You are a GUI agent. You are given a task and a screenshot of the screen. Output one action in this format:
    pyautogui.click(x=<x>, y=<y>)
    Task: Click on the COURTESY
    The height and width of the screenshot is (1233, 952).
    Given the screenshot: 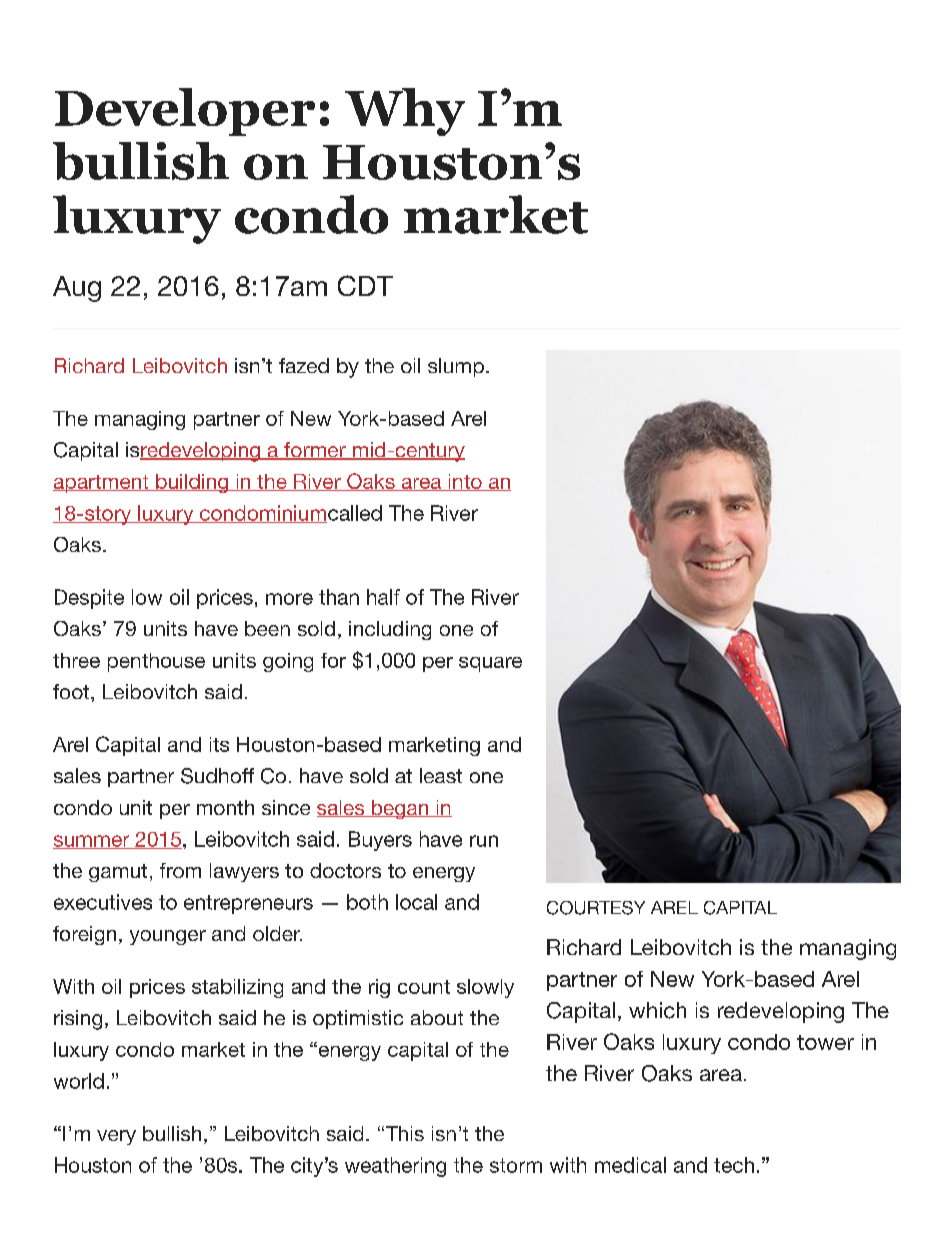 What is the action you would take?
    pyautogui.click(x=596, y=908)
